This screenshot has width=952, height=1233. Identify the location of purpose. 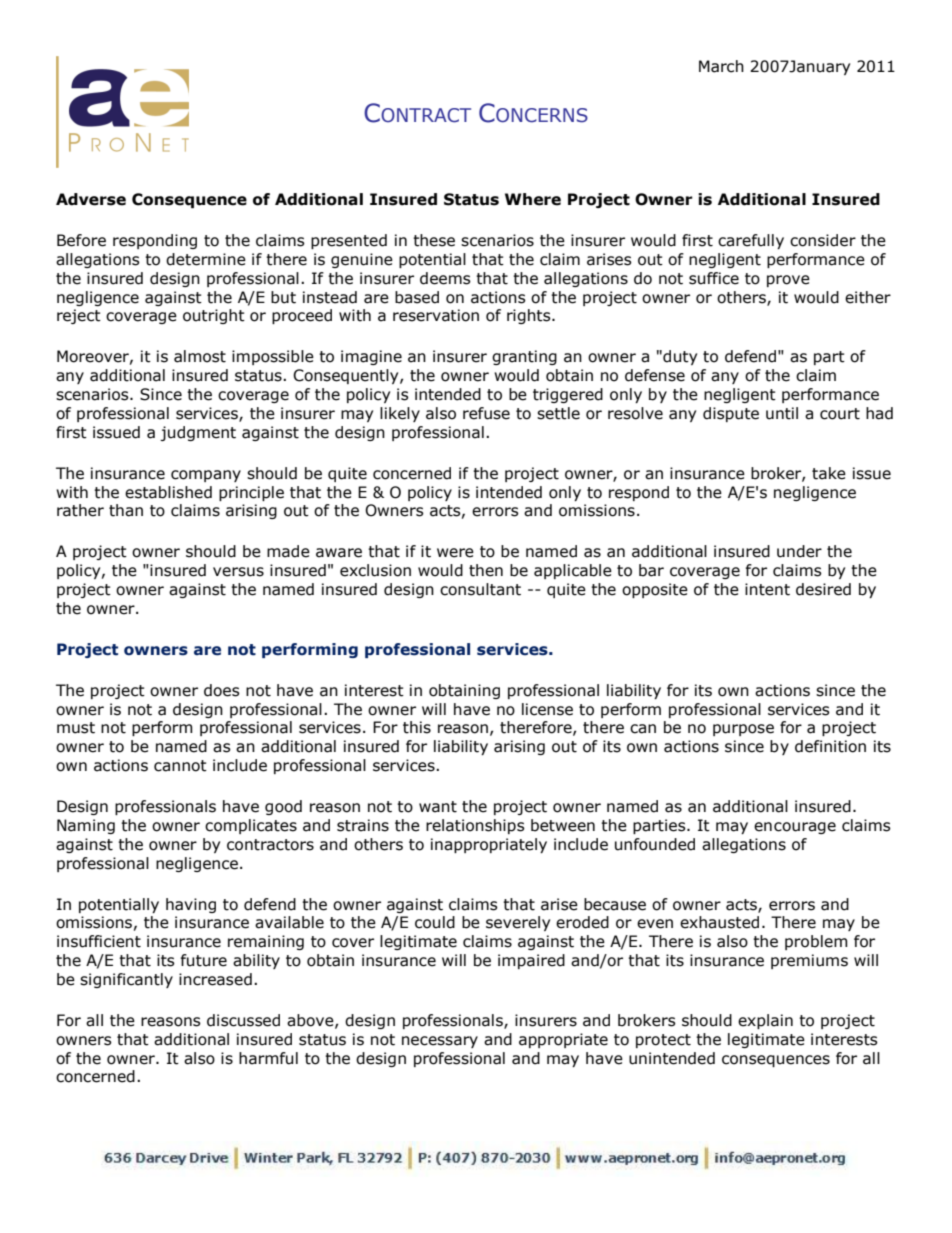
(743, 730).
